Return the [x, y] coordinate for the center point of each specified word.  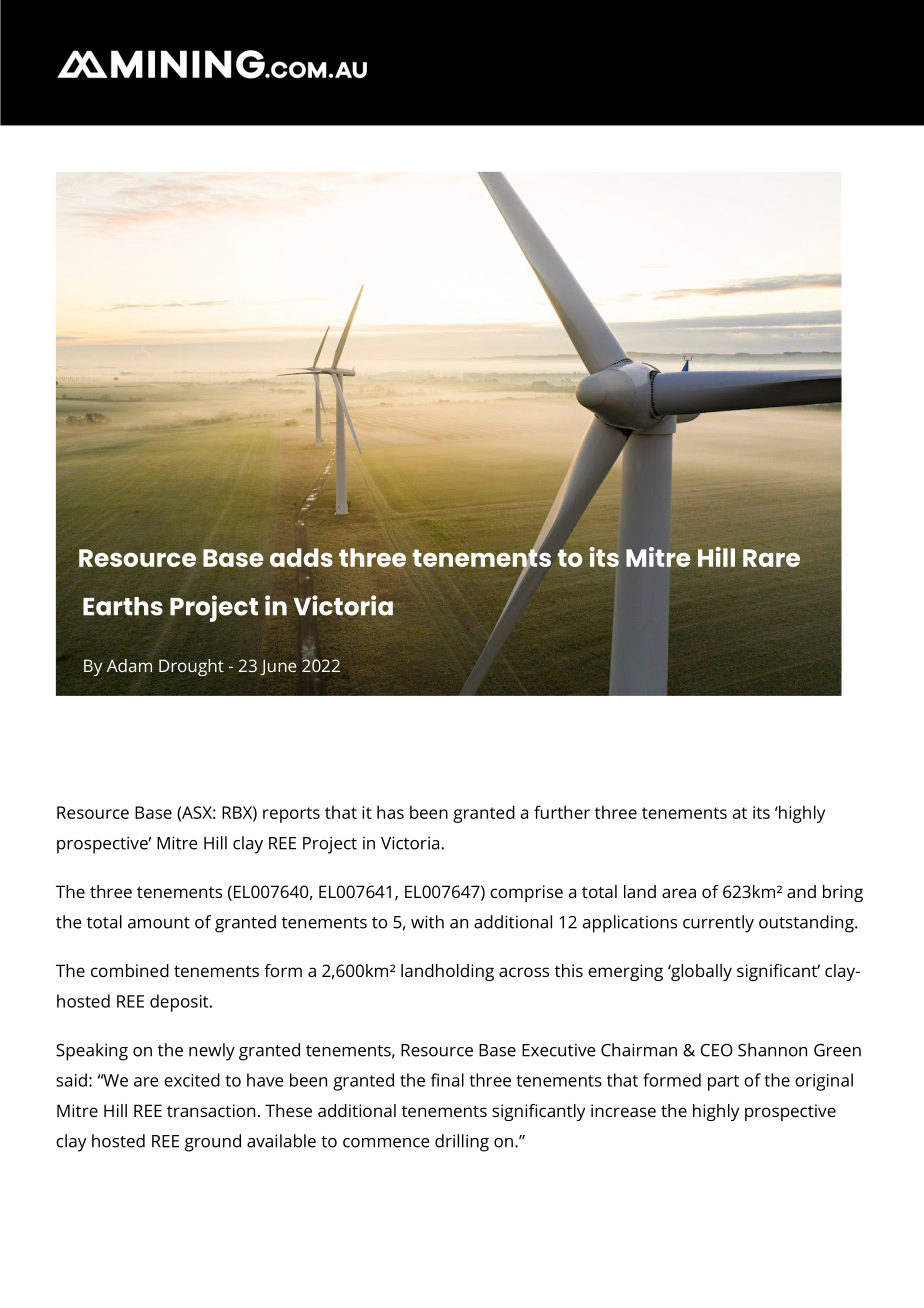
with [427, 922]
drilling [462, 1143]
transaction [211, 1110]
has [390, 812]
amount [159, 923]
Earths [123, 606]
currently [718, 924]
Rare [771, 558]
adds [301, 557]
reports [291, 815]
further [562, 812]
